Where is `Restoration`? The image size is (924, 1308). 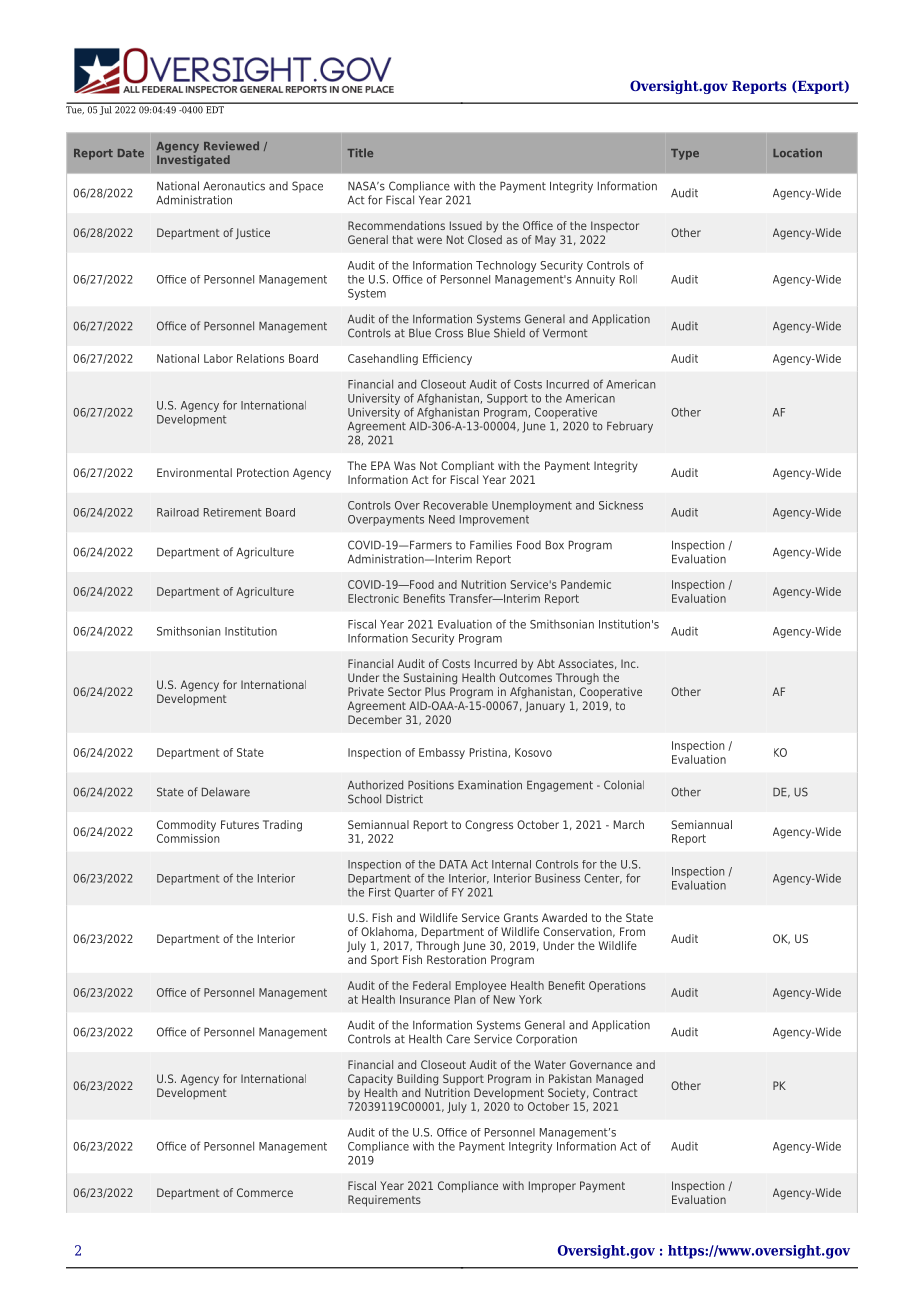
Restoration is located at coordinates (456, 959).
